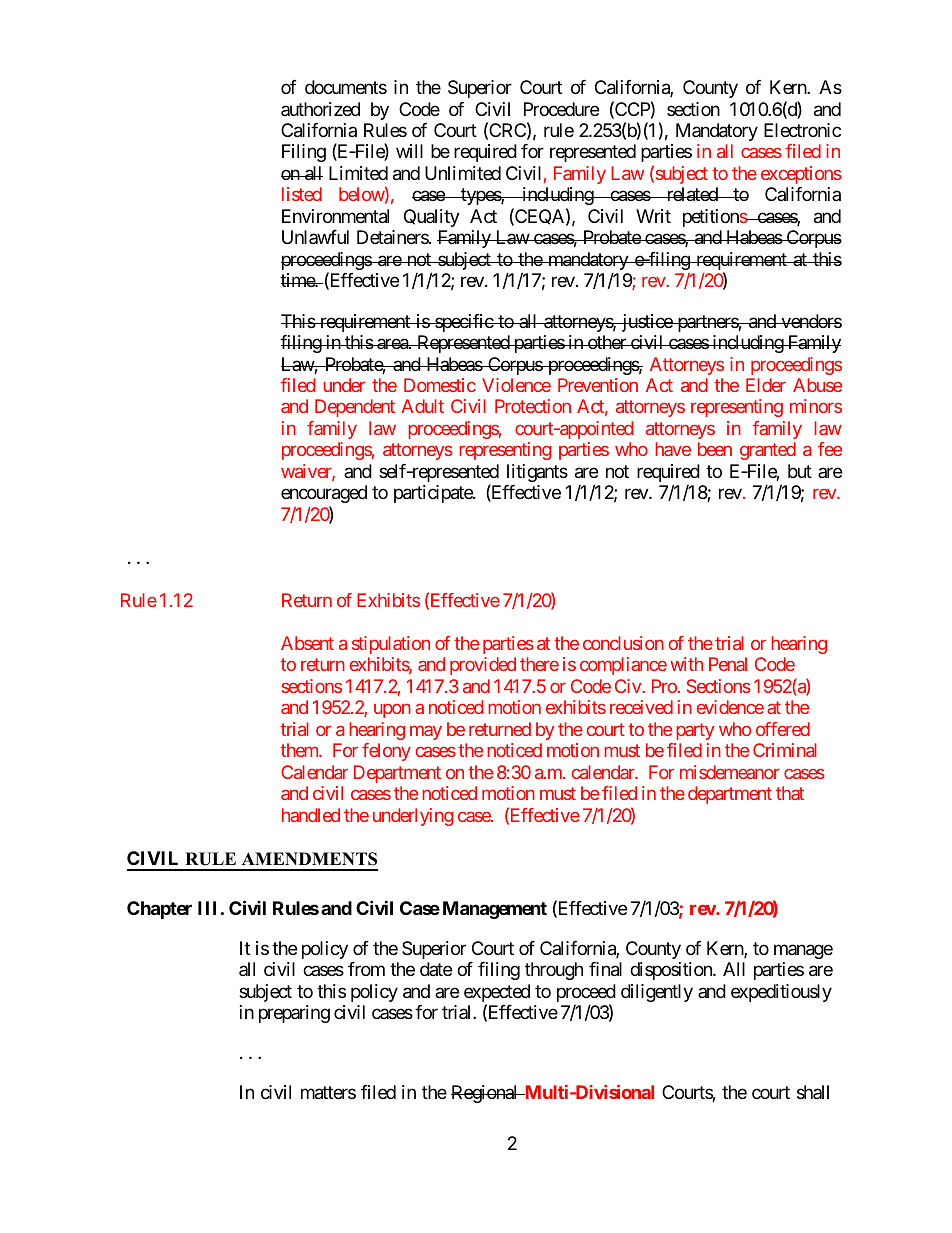  Describe the element at coordinates (813, 1092) in the image. I see `shall` at that location.
